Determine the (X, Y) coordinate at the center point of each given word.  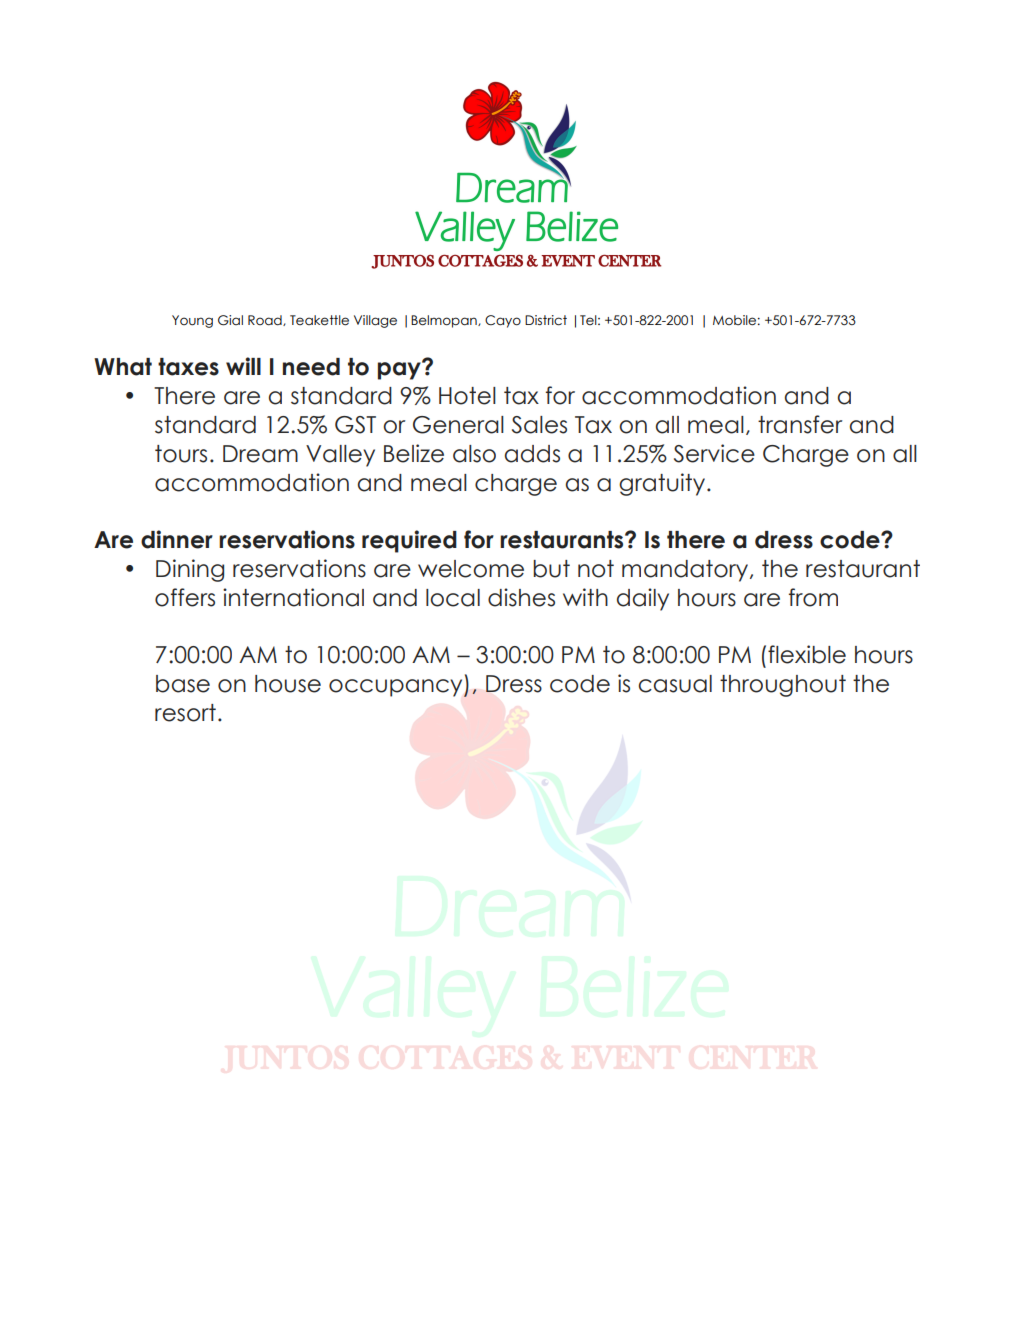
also (474, 454)
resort (185, 713)
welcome (471, 569)
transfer (800, 424)
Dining (190, 570)
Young (192, 321)
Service (714, 453)
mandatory (686, 571)
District (546, 320)
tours (181, 454)
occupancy (397, 688)
